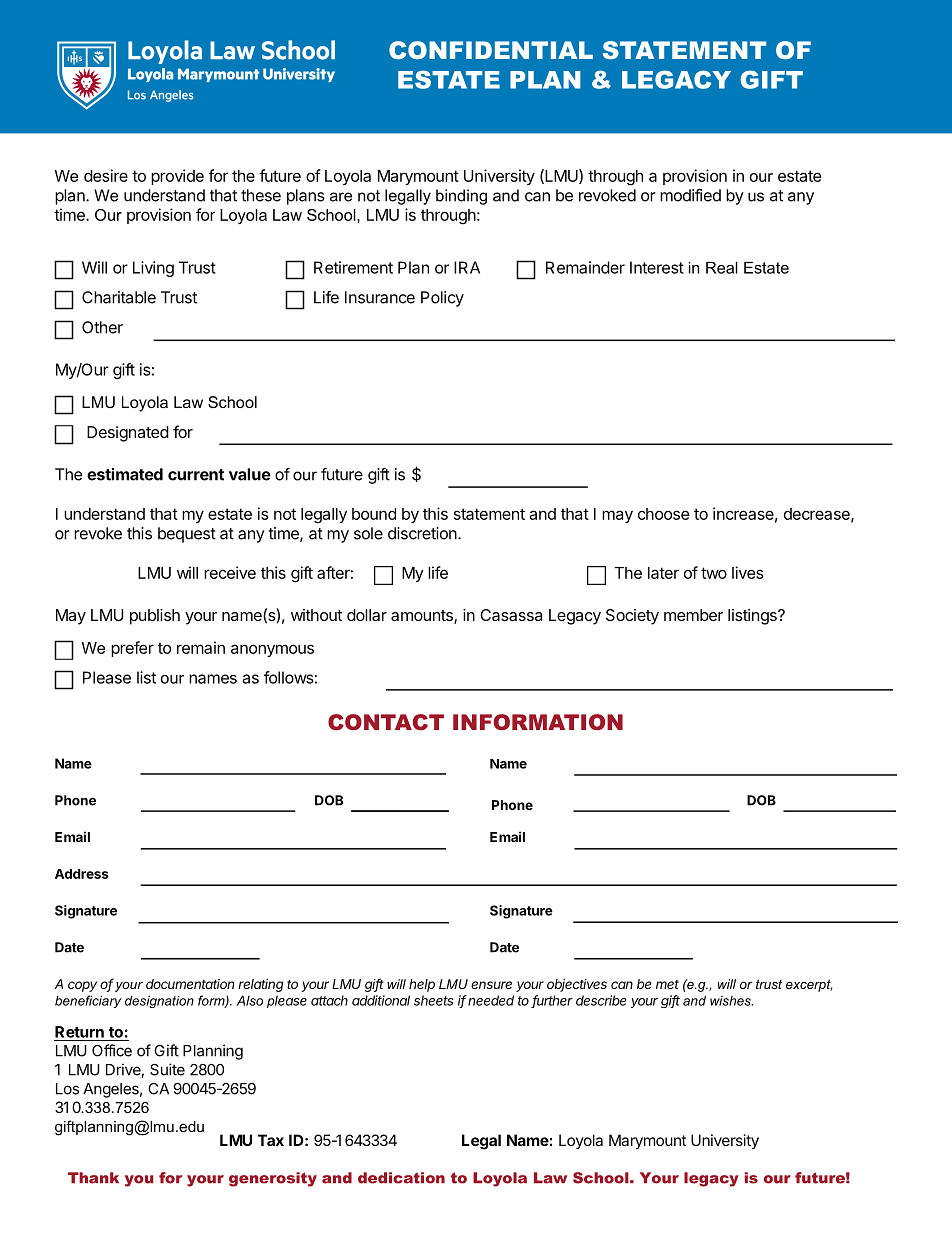 This screenshot has height=1233, width=952. What do you see at coordinates (93, 1178) in the screenshot?
I see `Thank` at bounding box center [93, 1178].
